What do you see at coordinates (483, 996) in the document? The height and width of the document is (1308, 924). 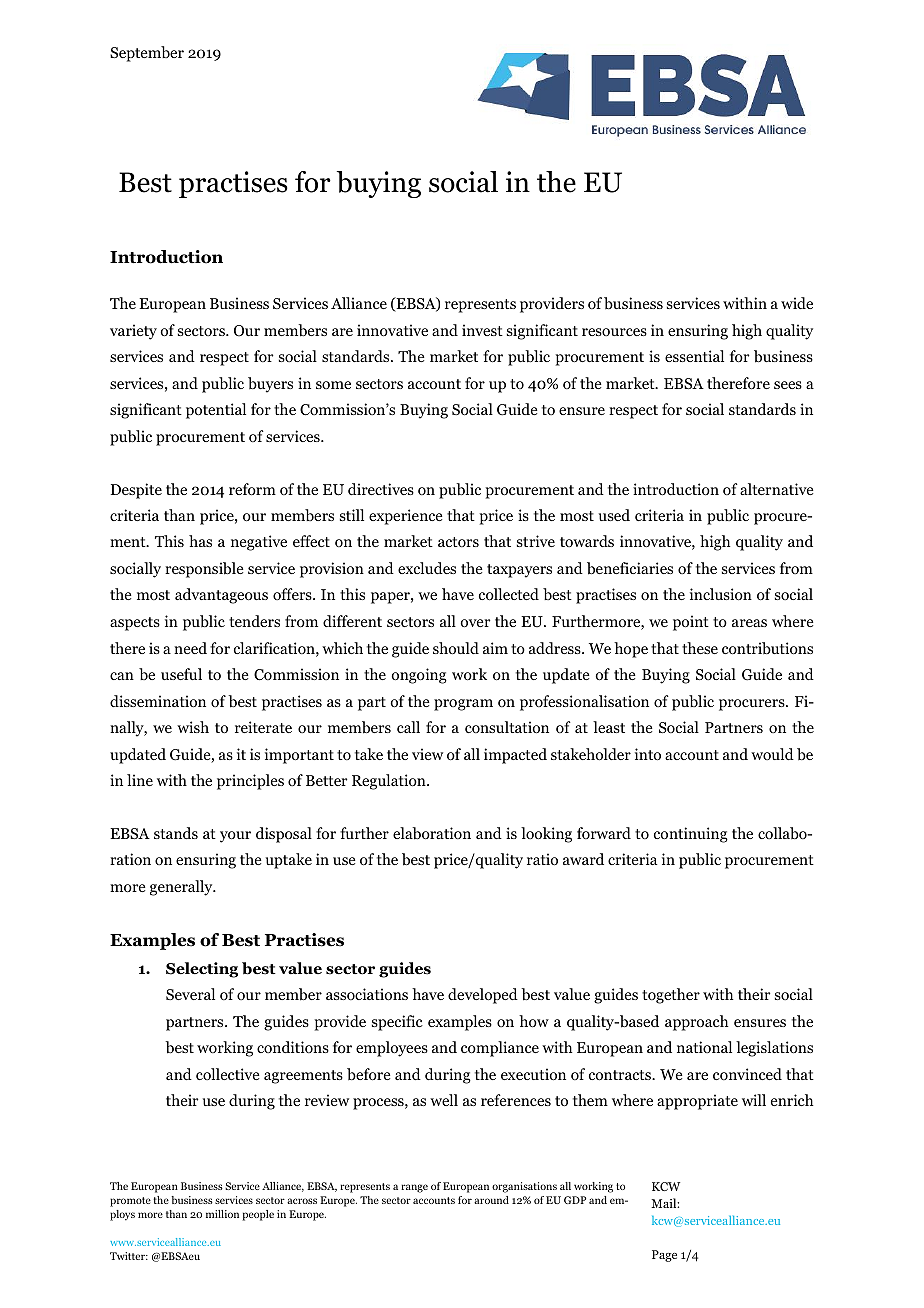 I see `developed` at bounding box center [483, 996].
